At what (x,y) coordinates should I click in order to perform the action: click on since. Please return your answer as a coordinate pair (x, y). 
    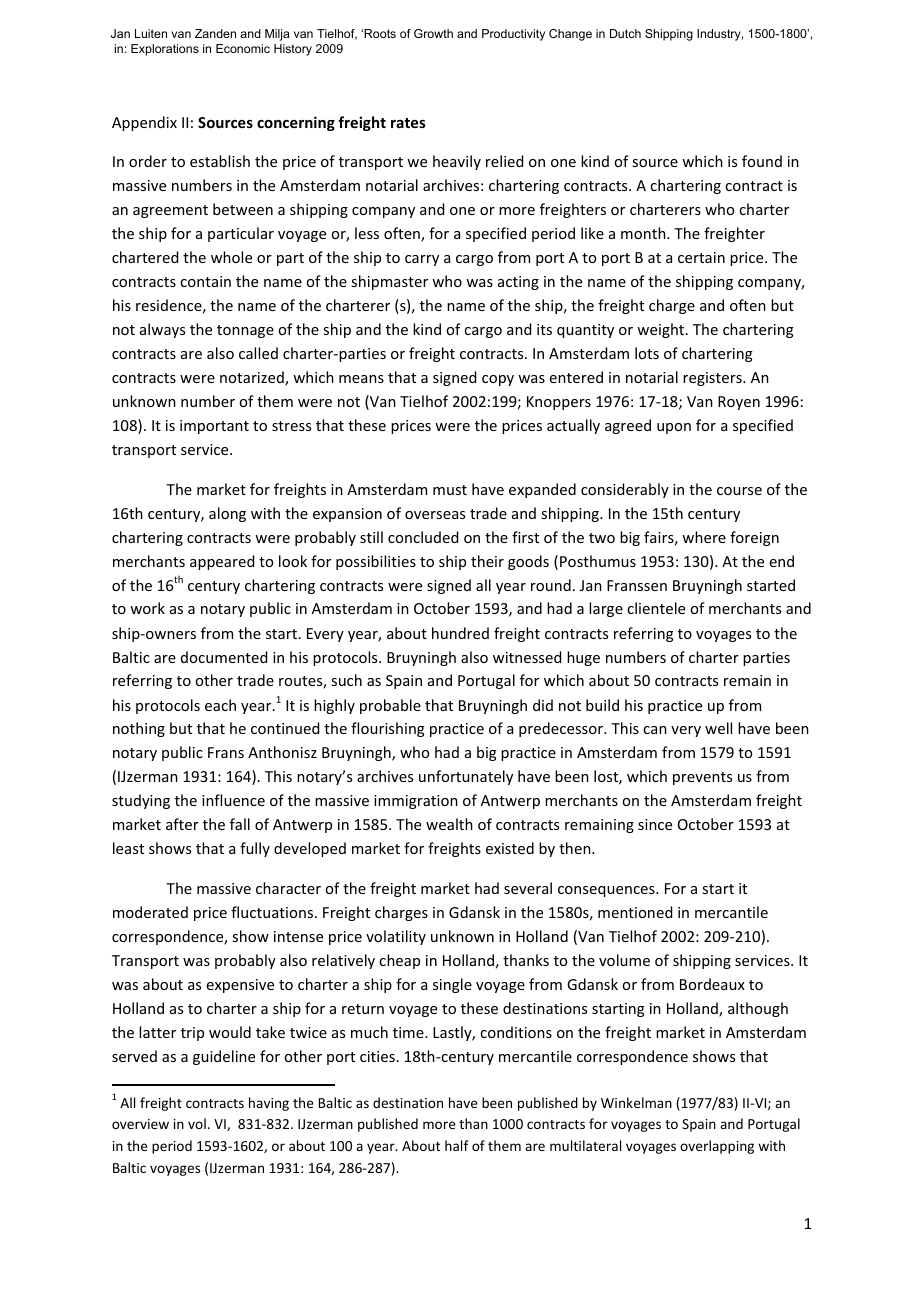
    Looking at the image, I should click on (655, 824).
